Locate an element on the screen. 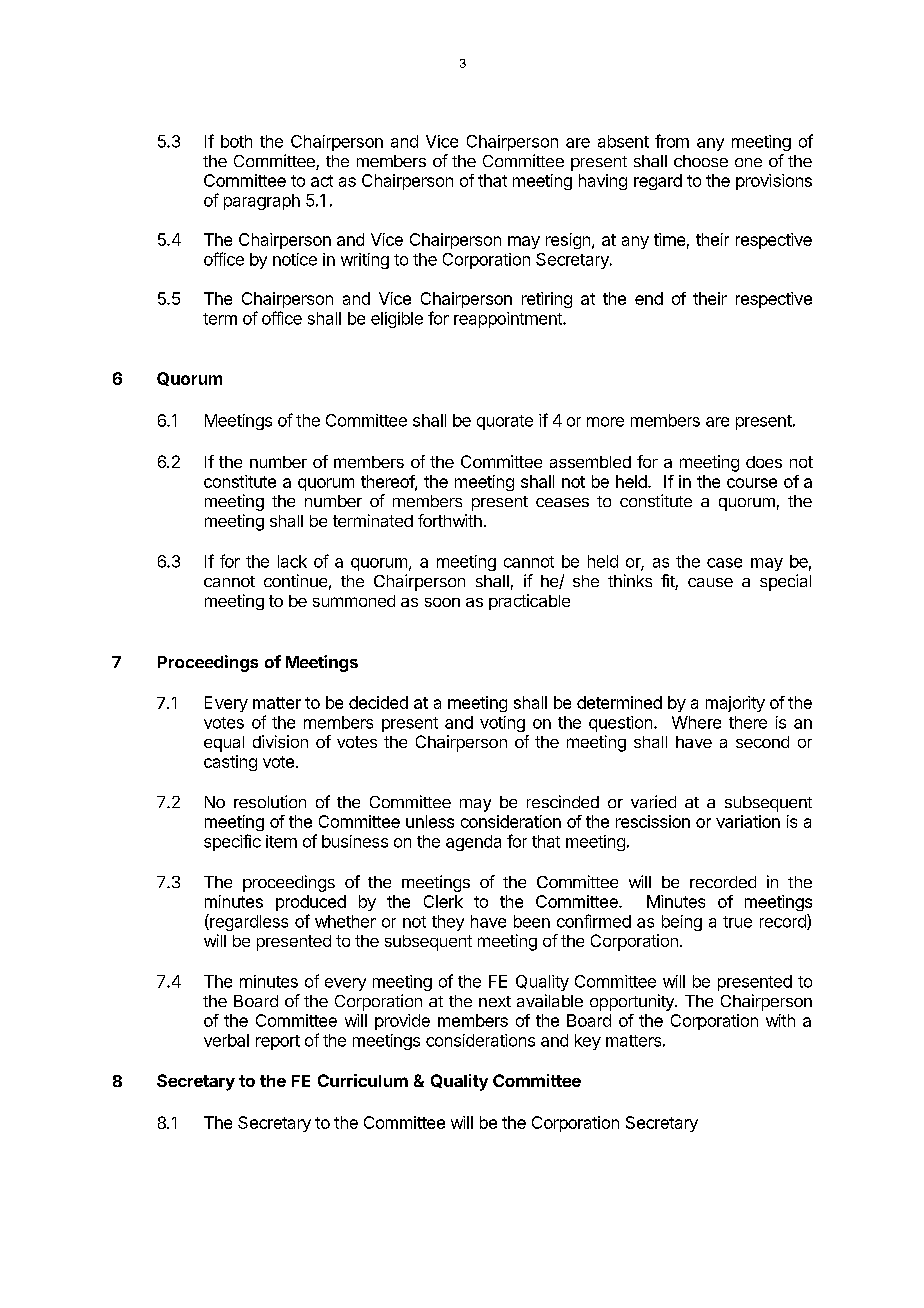 The image size is (924, 1308). eligible is located at coordinates (397, 320).
